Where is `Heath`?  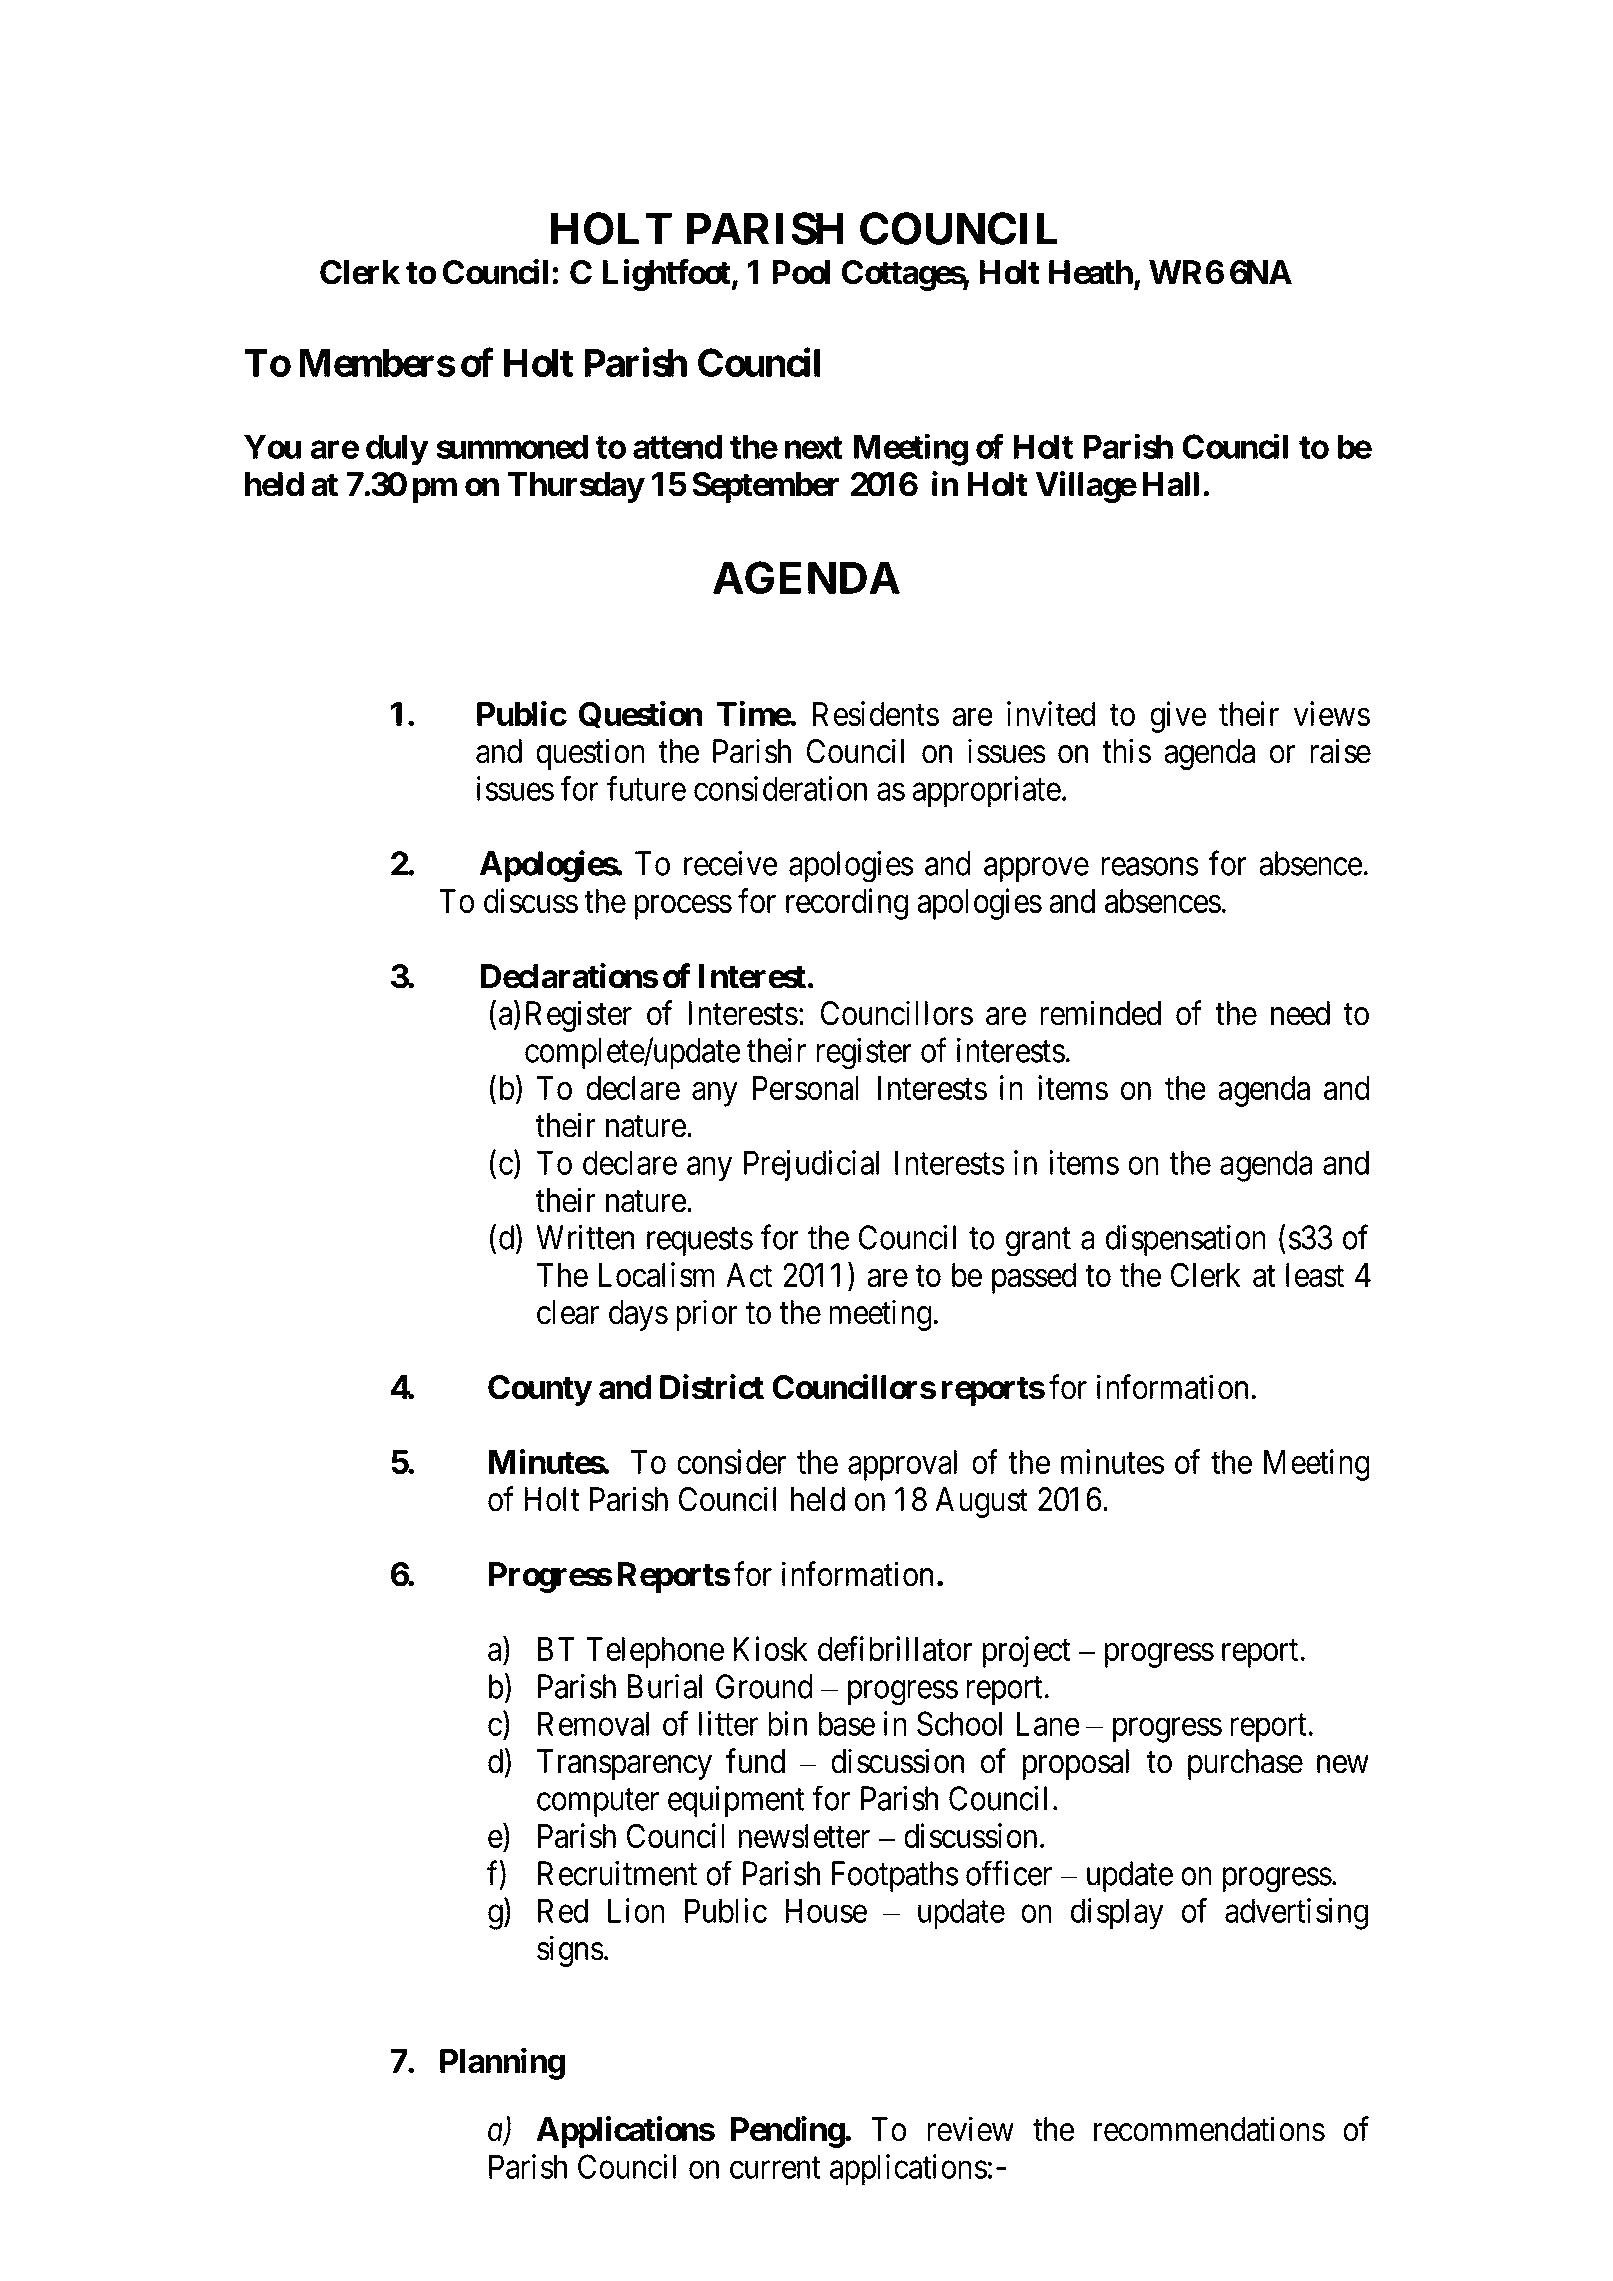 Heath is located at coordinates (1091, 272).
